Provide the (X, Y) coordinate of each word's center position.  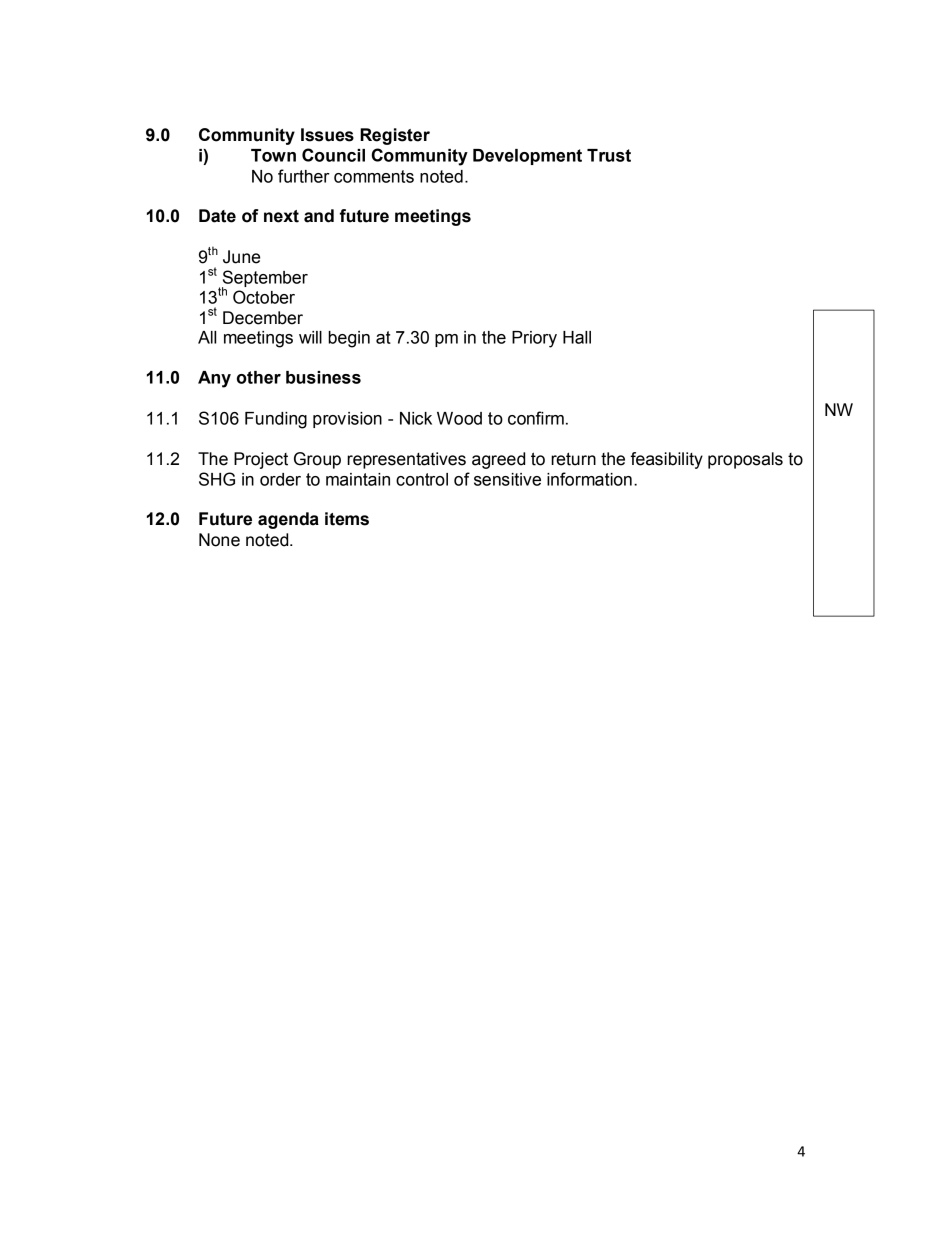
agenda (288, 520)
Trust (609, 155)
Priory (534, 339)
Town (273, 155)
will (310, 337)
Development (527, 157)
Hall (577, 337)
